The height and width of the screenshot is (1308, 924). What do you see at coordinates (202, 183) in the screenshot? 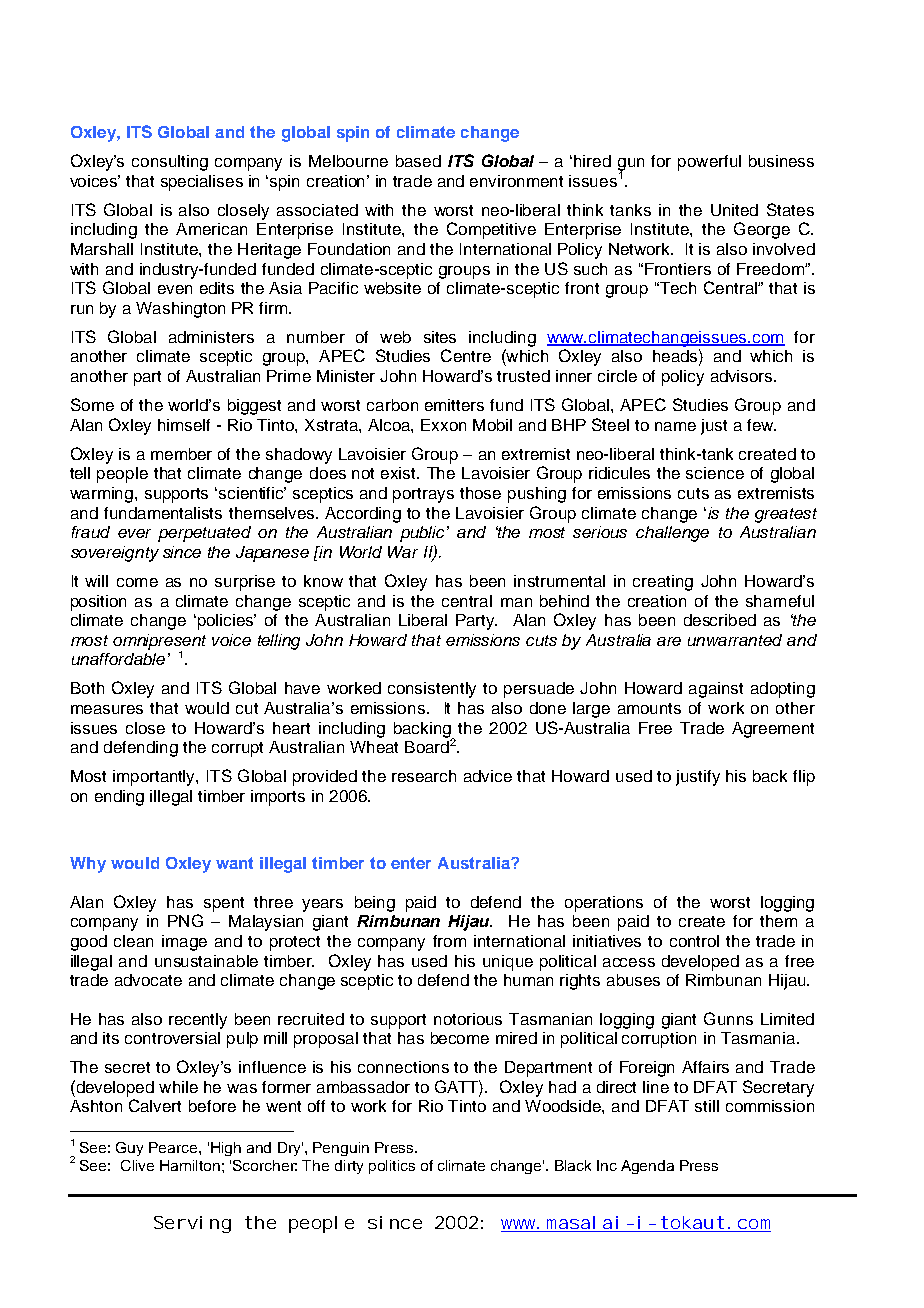
I see `specialises` at bounding box center [202, 183].
